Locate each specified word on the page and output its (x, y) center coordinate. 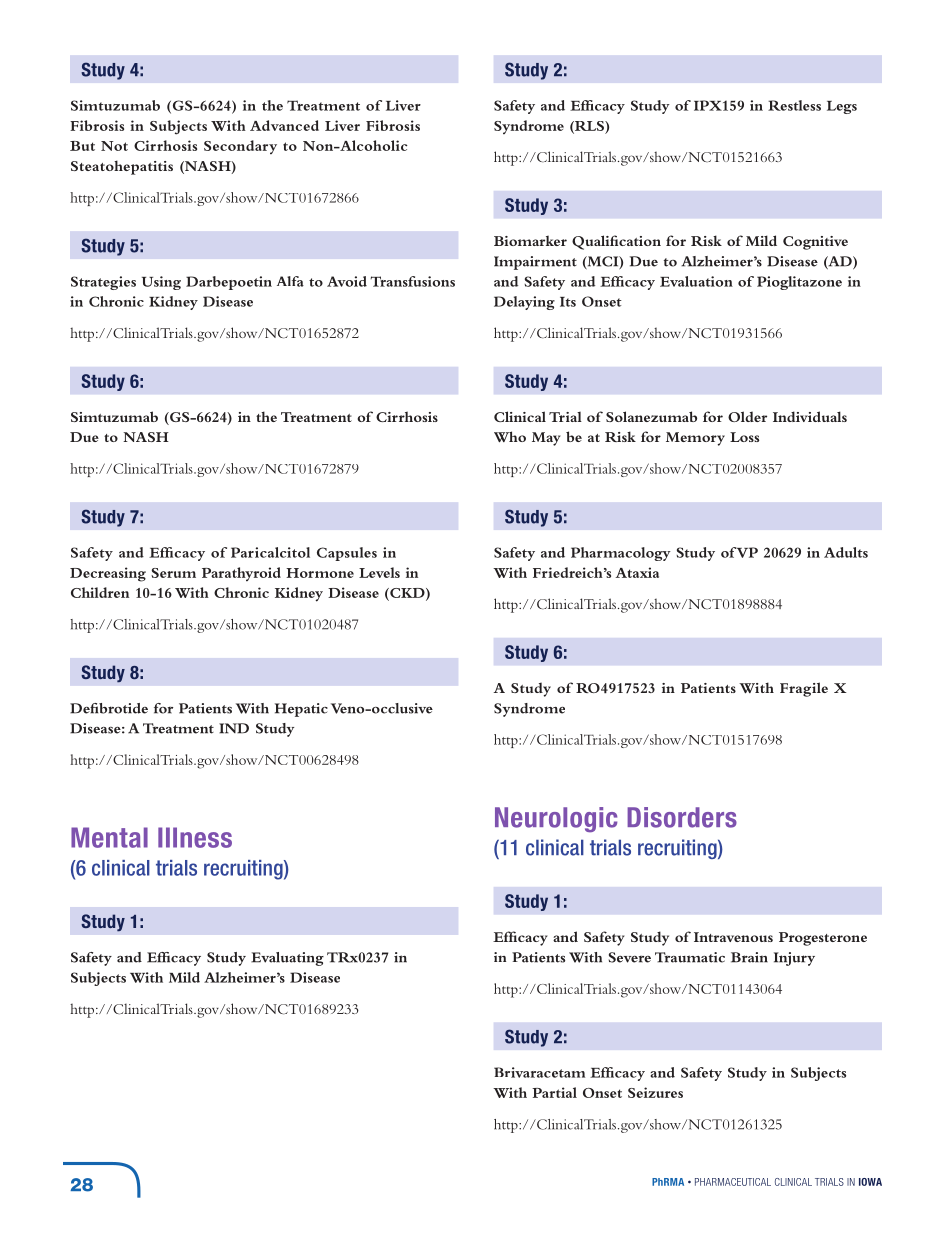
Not (114, 146)
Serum (173, 573)
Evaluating (287, 959)
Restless (794, 105)
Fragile (804, 689)
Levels (379, 572)
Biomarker (530, 240)
